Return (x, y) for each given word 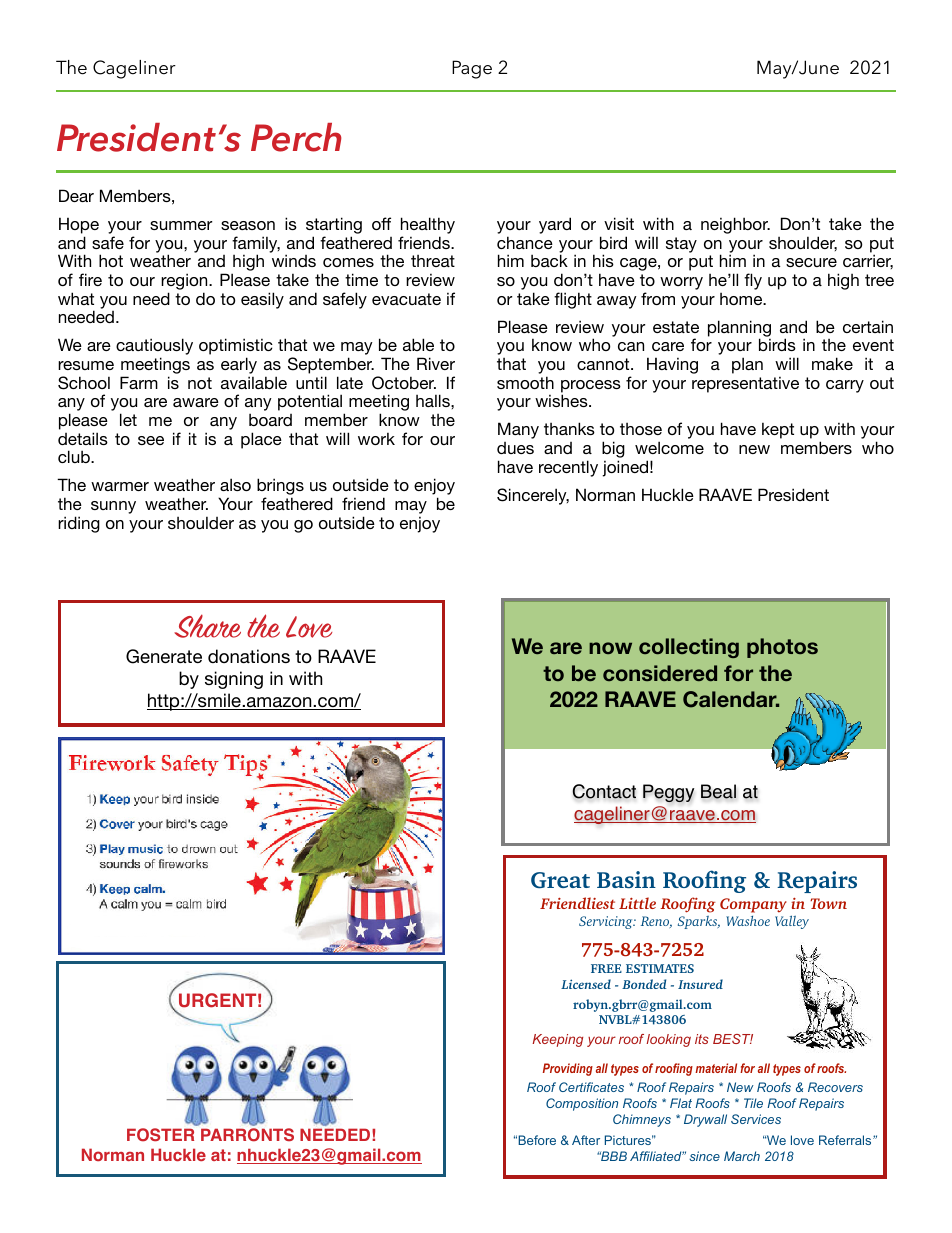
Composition (582, 1104)
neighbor (735, 225)
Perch (296, 137)
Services (756, 1119)
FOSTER (160, 1135)
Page (472, 69)
